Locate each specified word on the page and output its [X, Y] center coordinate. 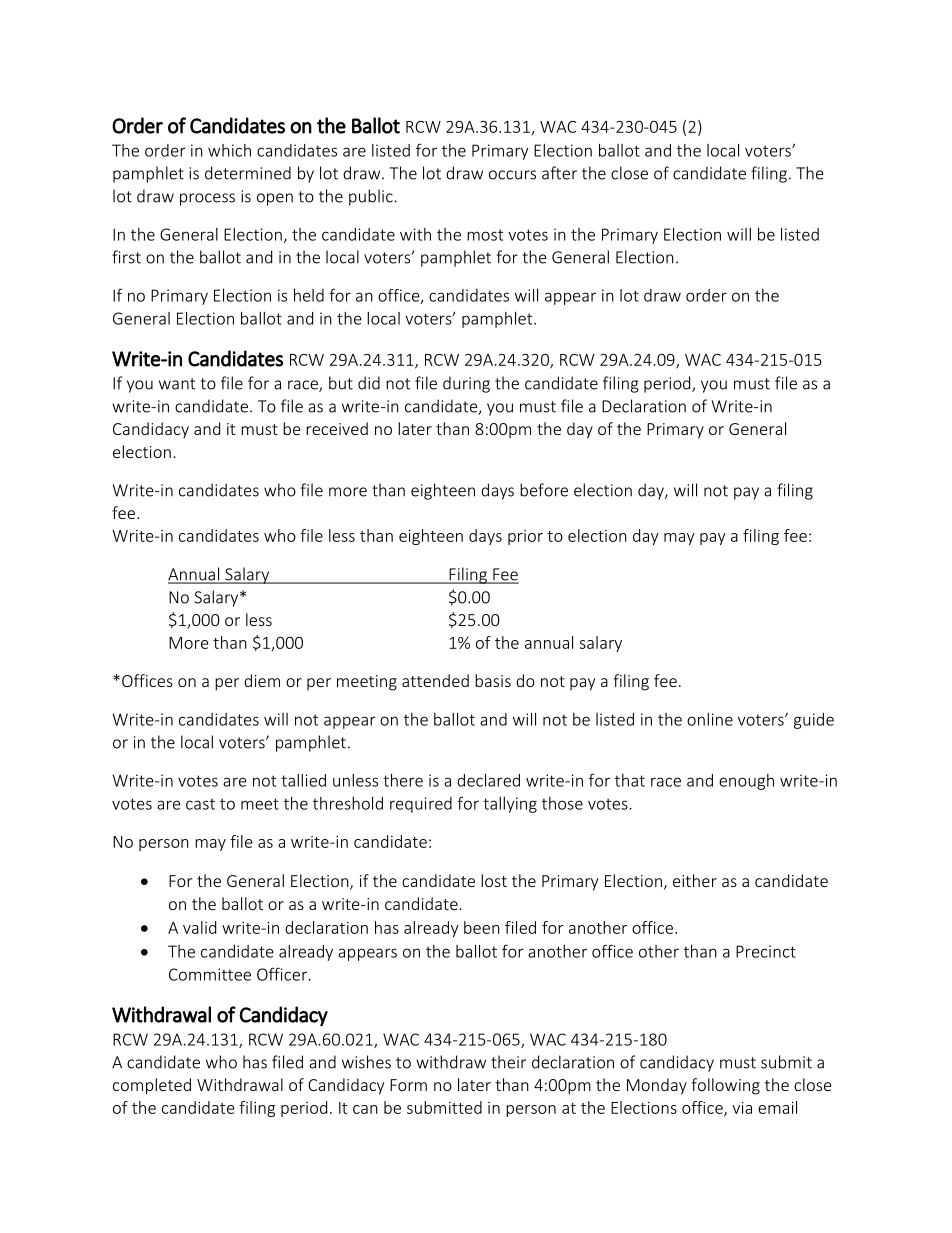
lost [494, 880]
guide [814, 721]
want [177, 384]
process [207, 199]
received [337, 428]
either [695, 880]
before [544, 490]
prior [525, 537]
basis [493, 680]
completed [152, 1086]
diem [262, 680]
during [466, 384]
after [559, 173]
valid [199, 927]
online [710, 719]
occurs [512, 175]
